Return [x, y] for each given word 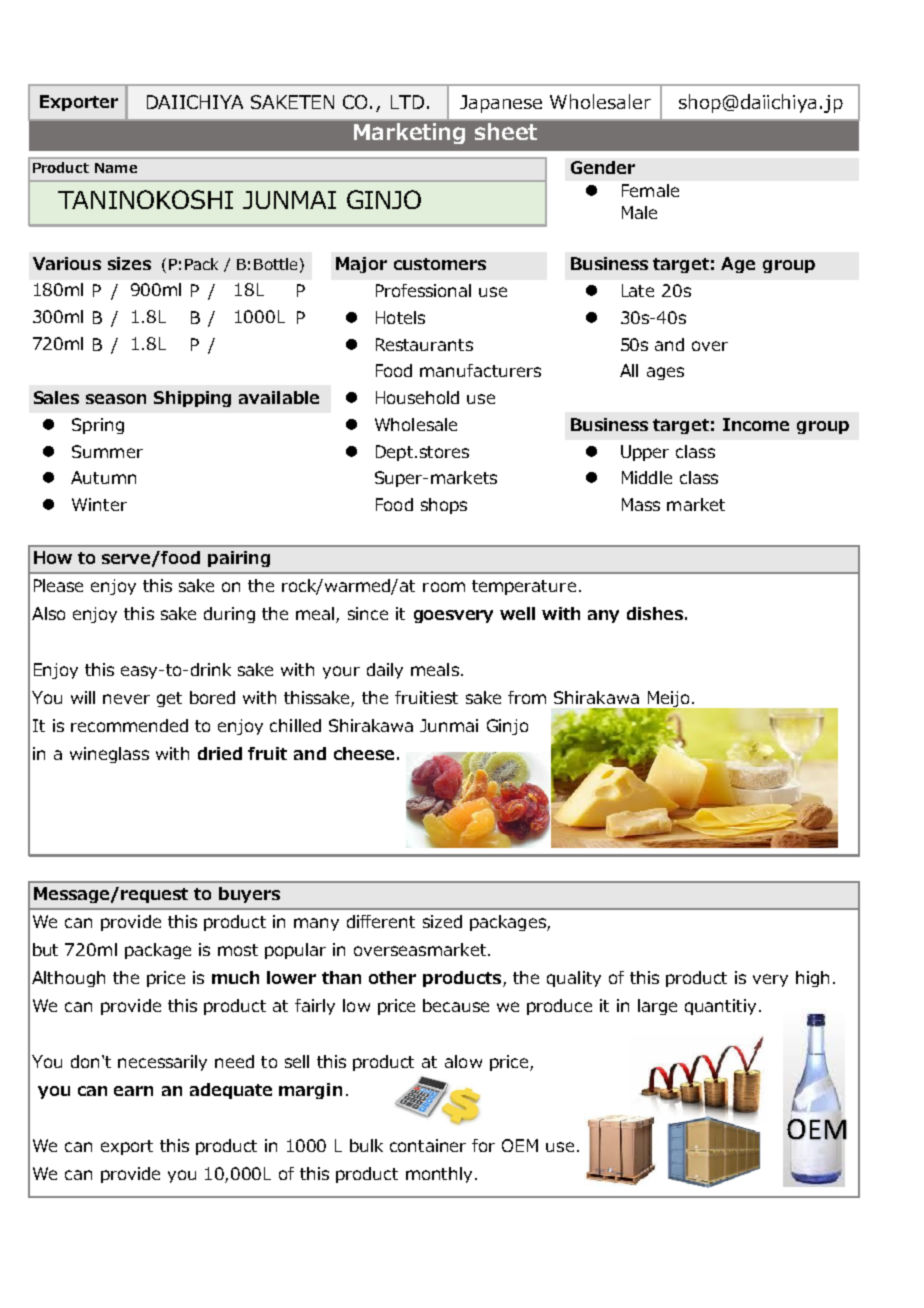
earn [133, 1091]
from [527, 697]
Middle [647, 477]
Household [417, 397]
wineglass [109, 755]
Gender [603, 167]
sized [442, 921]
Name [116, 168]
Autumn [103, 477]
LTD [407, 102]
